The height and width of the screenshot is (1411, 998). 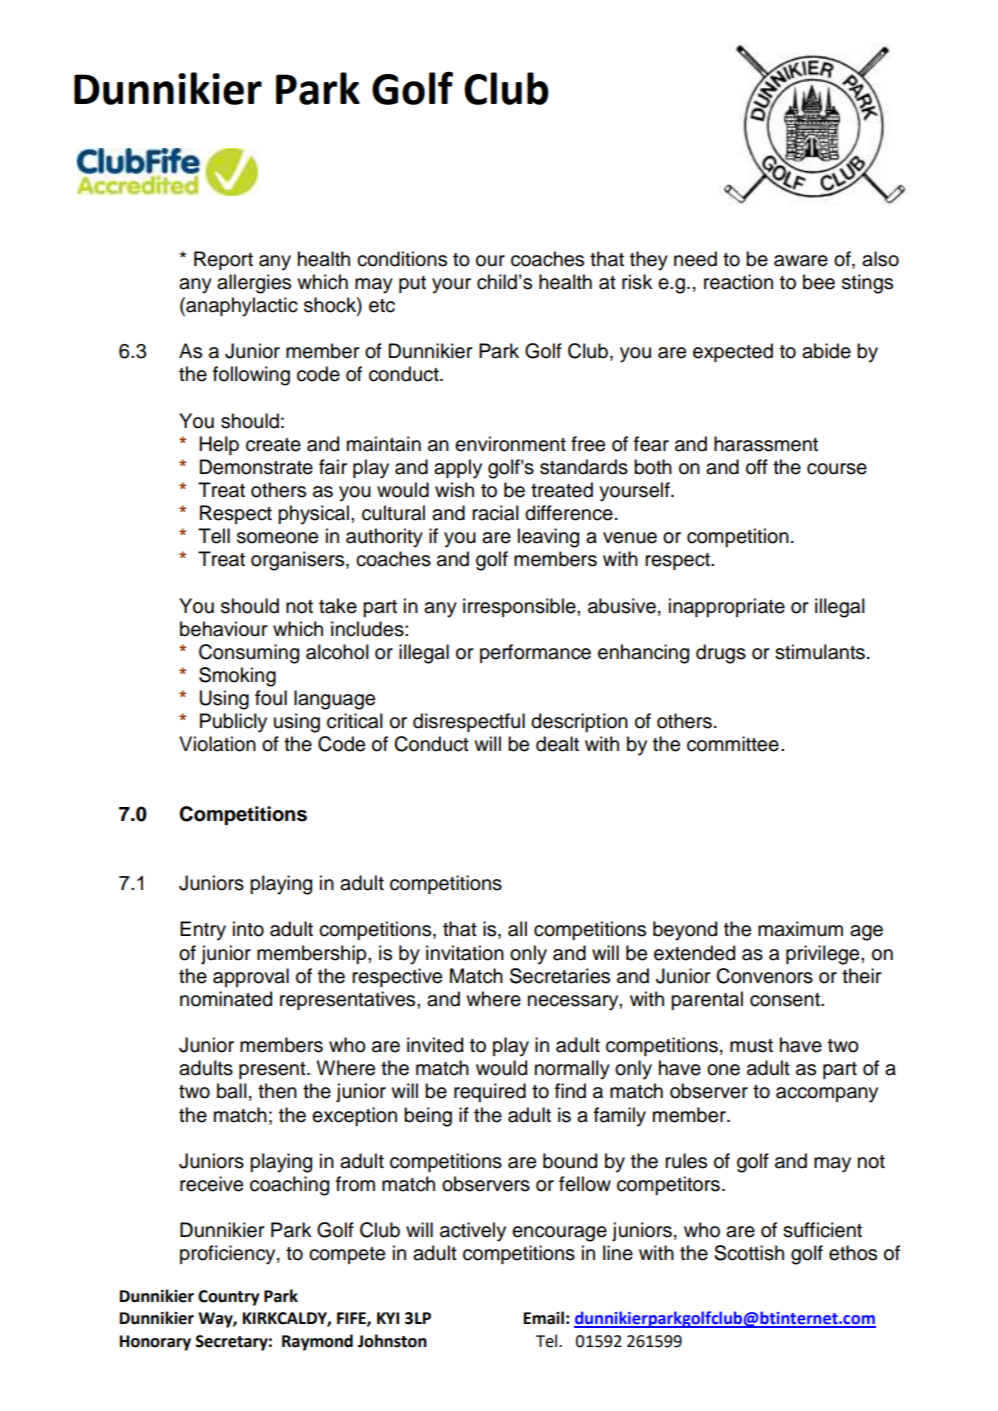 I want to click on Email, so click(x=544, y=1318).
